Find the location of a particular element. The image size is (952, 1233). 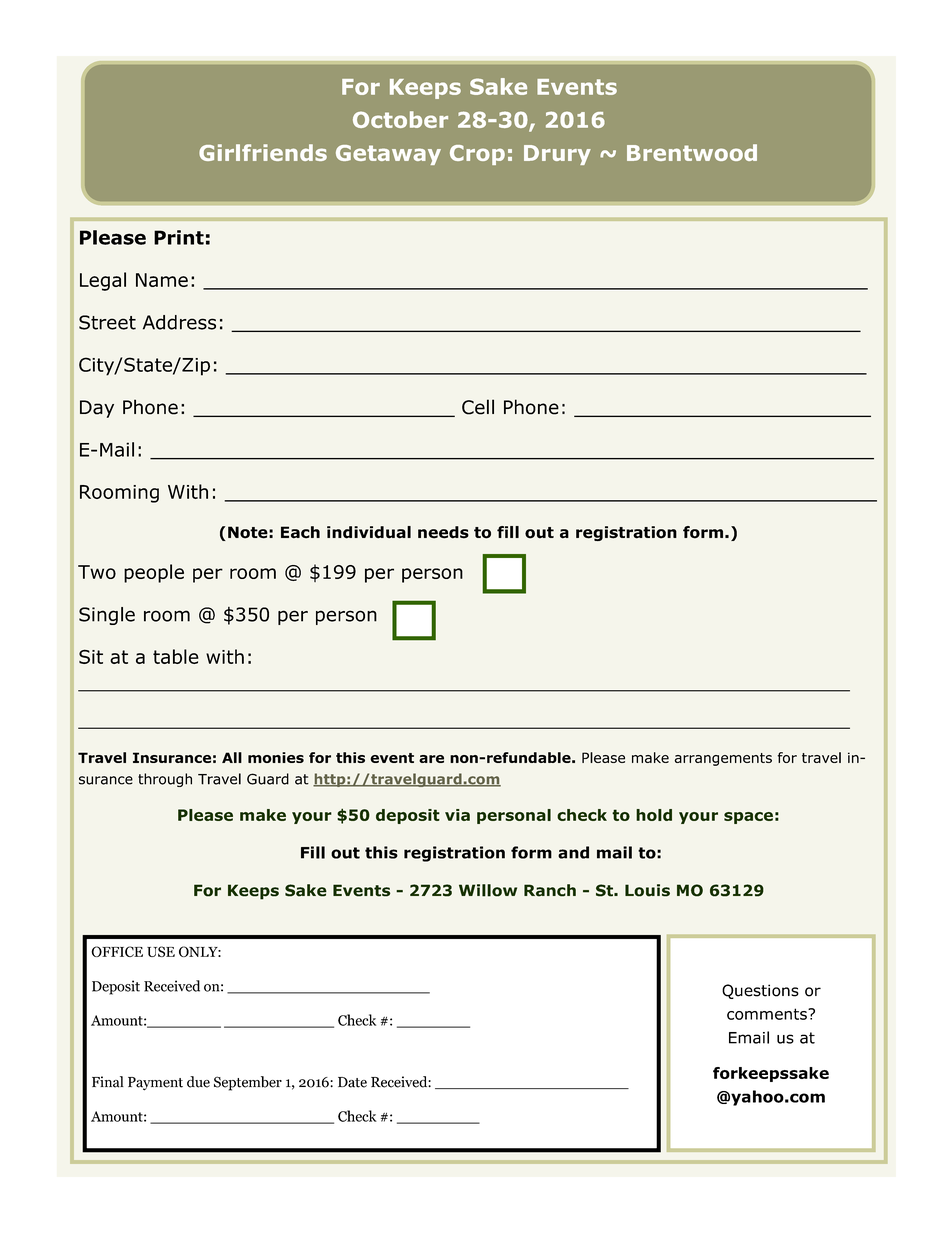

Getaway is located at coordinates (388, 155).
